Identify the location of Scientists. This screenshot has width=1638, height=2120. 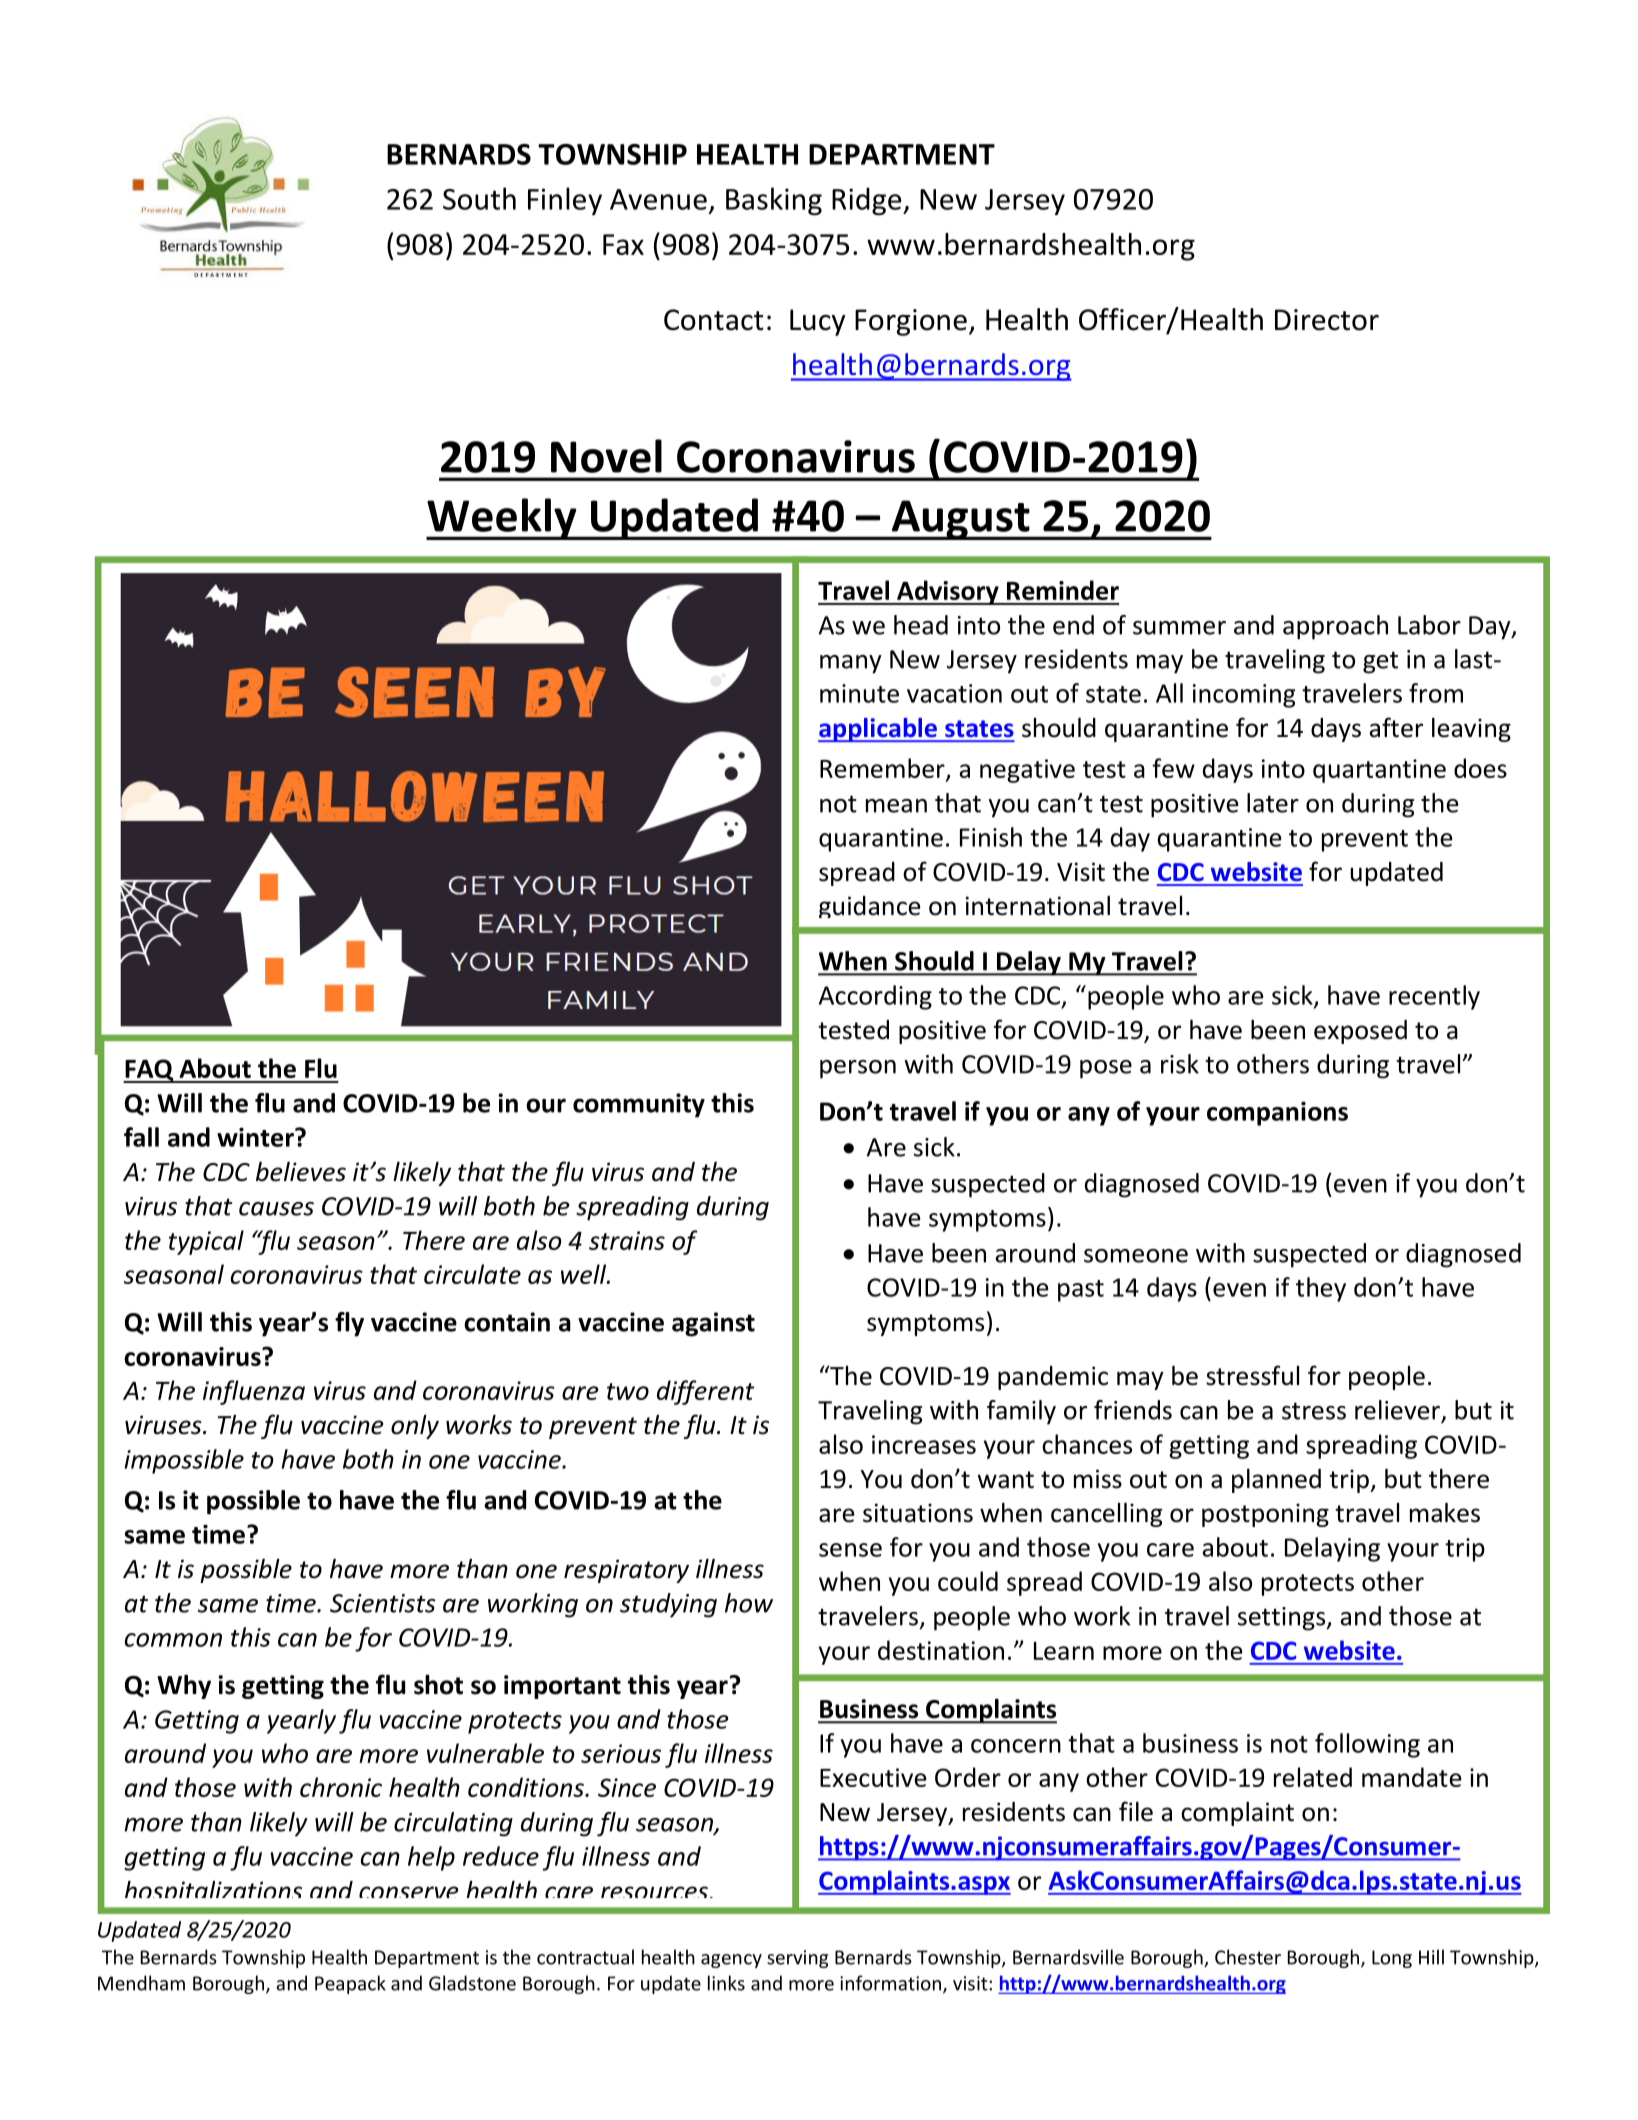
(383, 1603).
